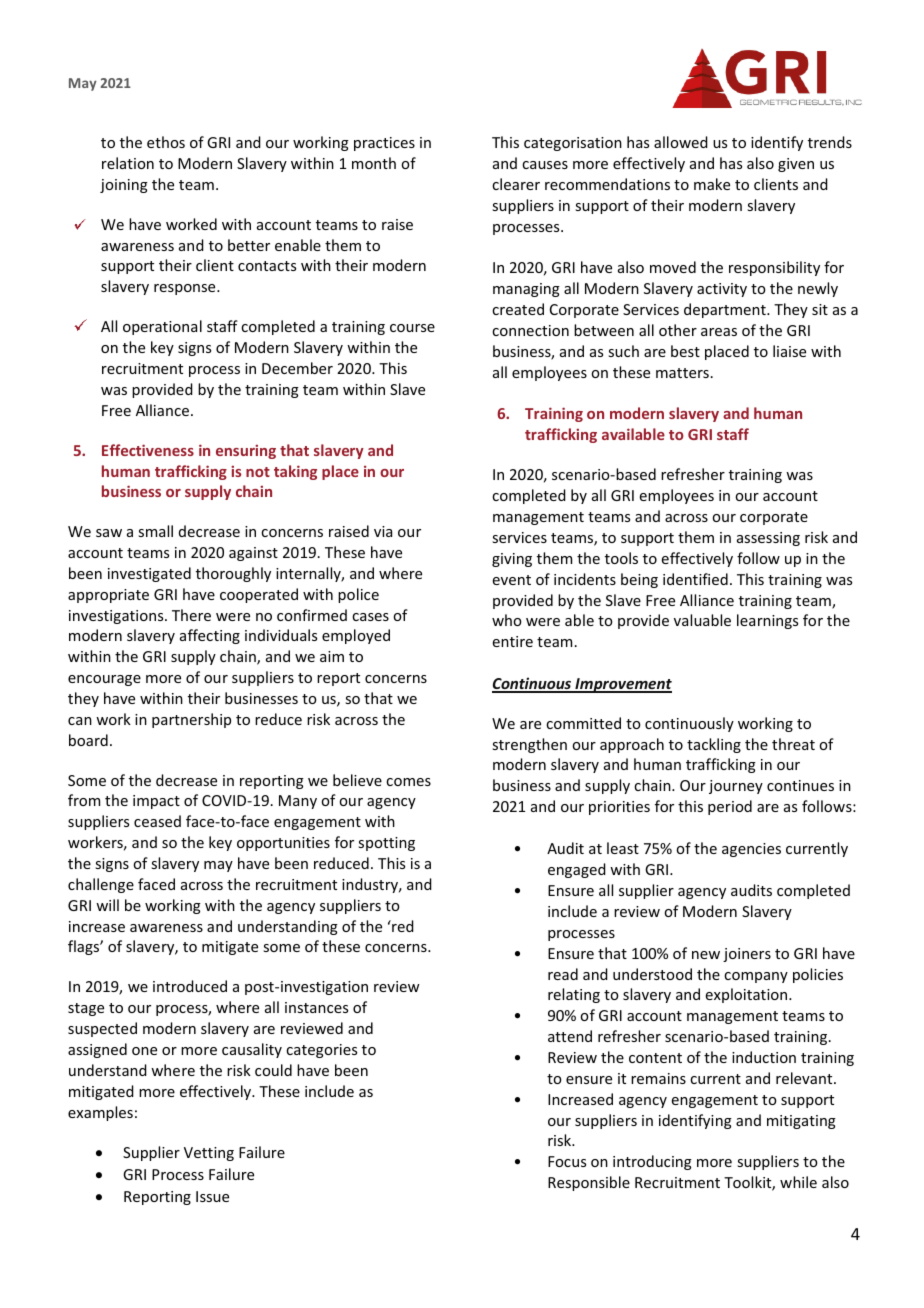  Describe the element at coordinates (767, 621) in the document. I see `learnings` at that location.
